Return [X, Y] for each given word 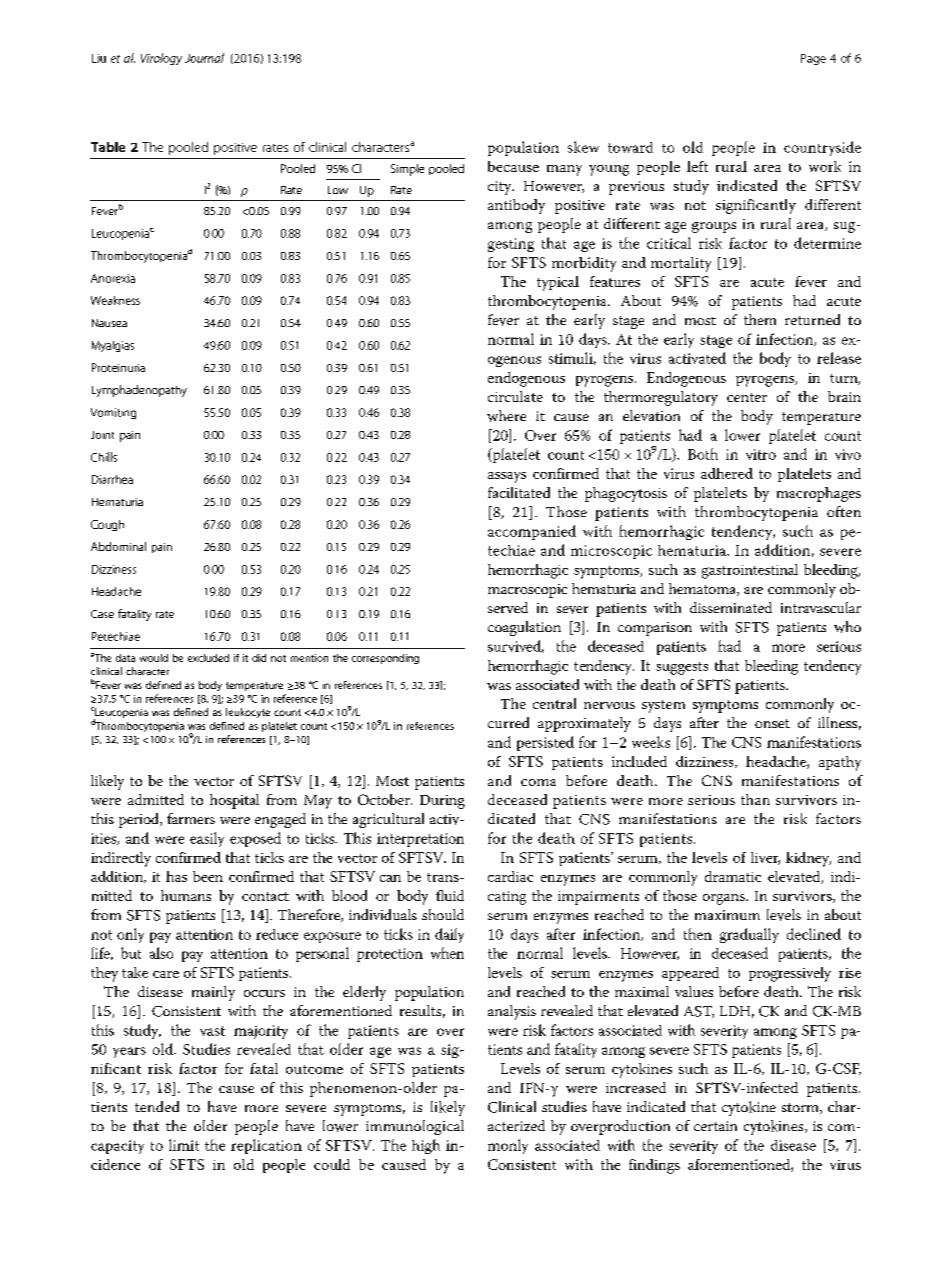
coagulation [524, 628]
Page [813, 59]
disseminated [731, 607]
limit [184, 1145]
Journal [204, 58]
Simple [407, 170]
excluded [208, 658]
